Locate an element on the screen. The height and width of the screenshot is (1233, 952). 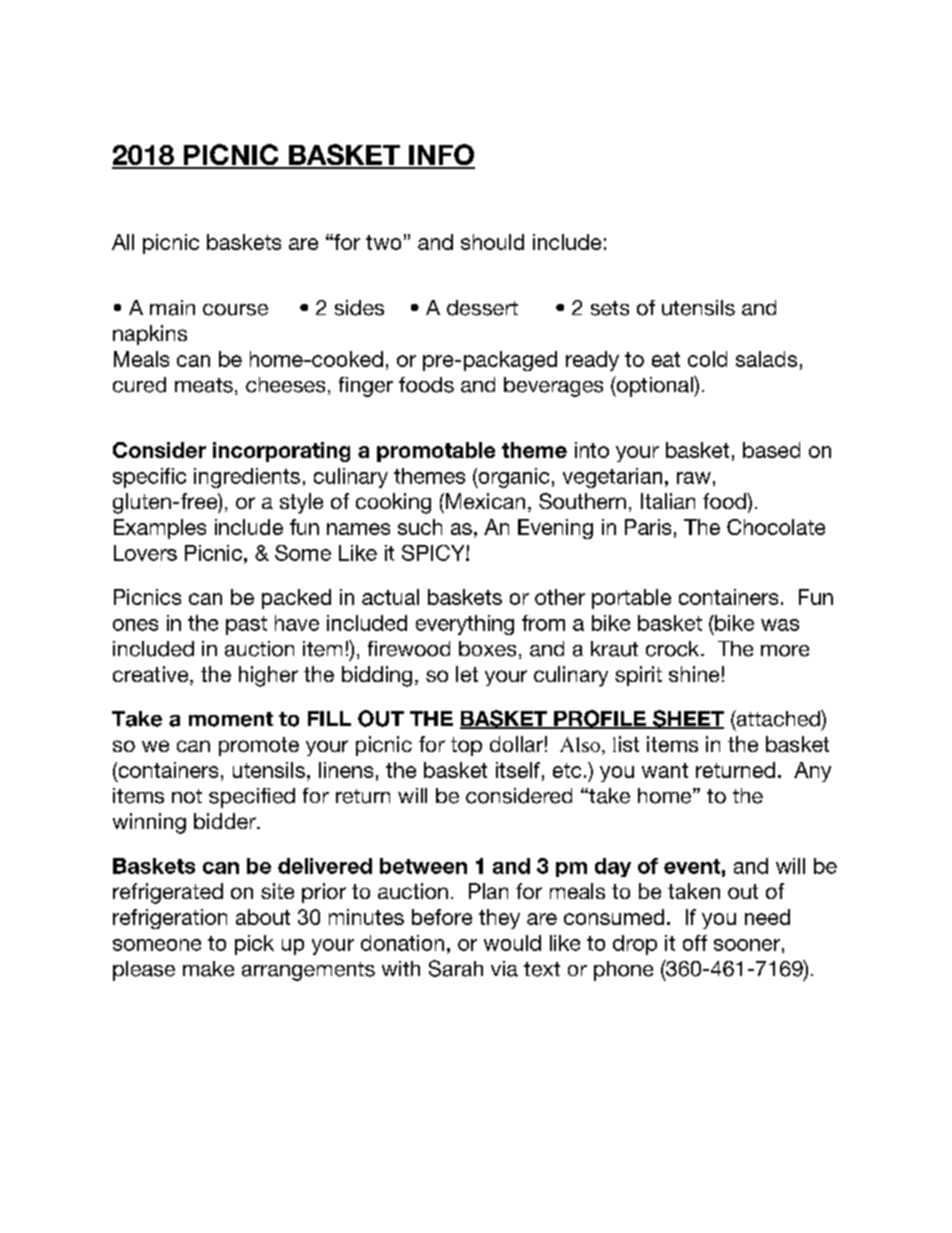
INFO is located at coordinates (441, 156).
